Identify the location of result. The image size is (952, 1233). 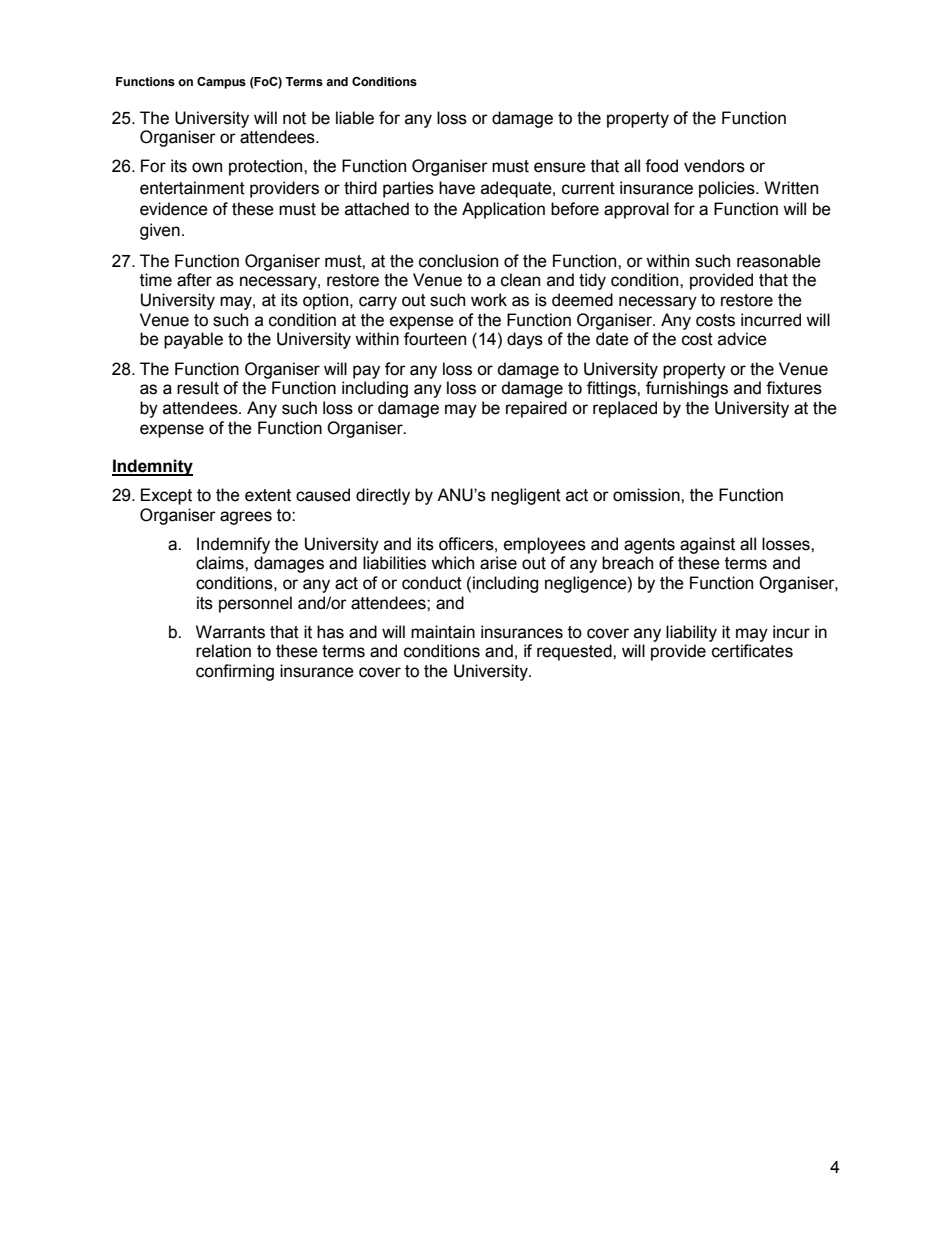
(198, 388).
